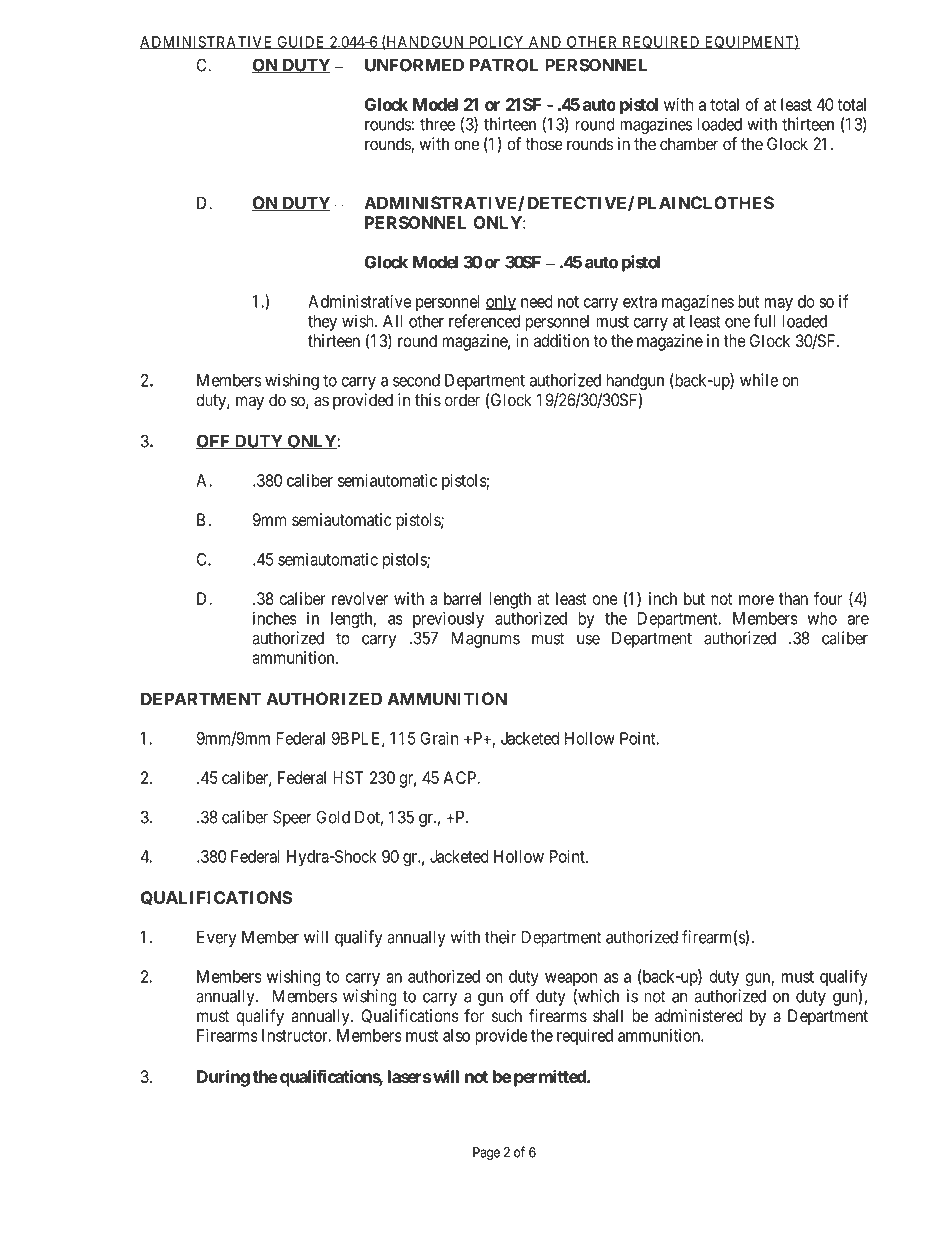 This screenshot has height=1233, width=952. What do you see at coordinates (793, 598) in the screenshot?
I see `than` at bounding box center [793, 598].
